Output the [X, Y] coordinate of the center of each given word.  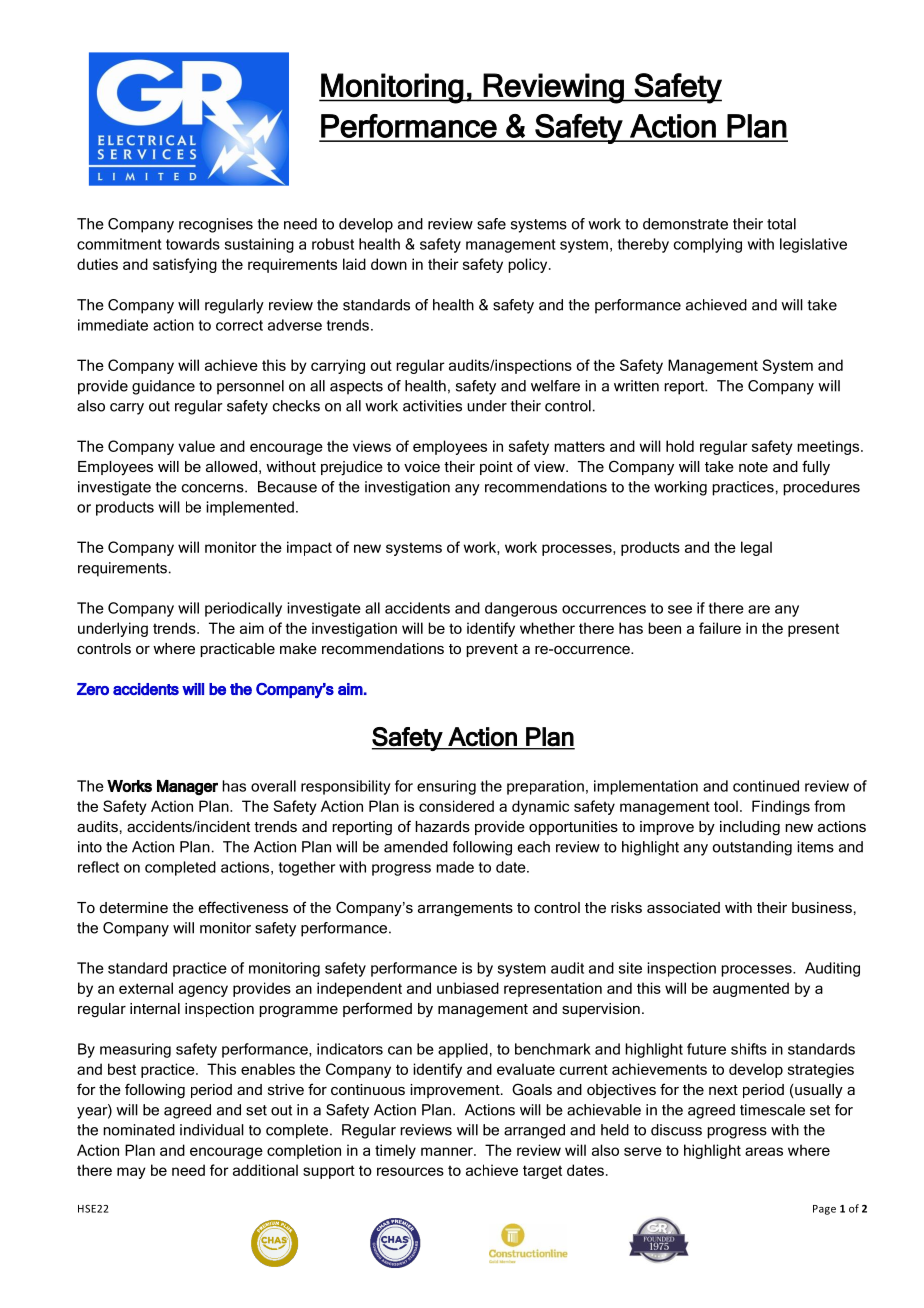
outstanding [752, 848]
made [455, 867]
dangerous [521, 609]
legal [756, 548]
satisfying [185, 265]
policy [529, 265]
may [131, 1173]
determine [134, 907]
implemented [250, 508]
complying [708, 245]
